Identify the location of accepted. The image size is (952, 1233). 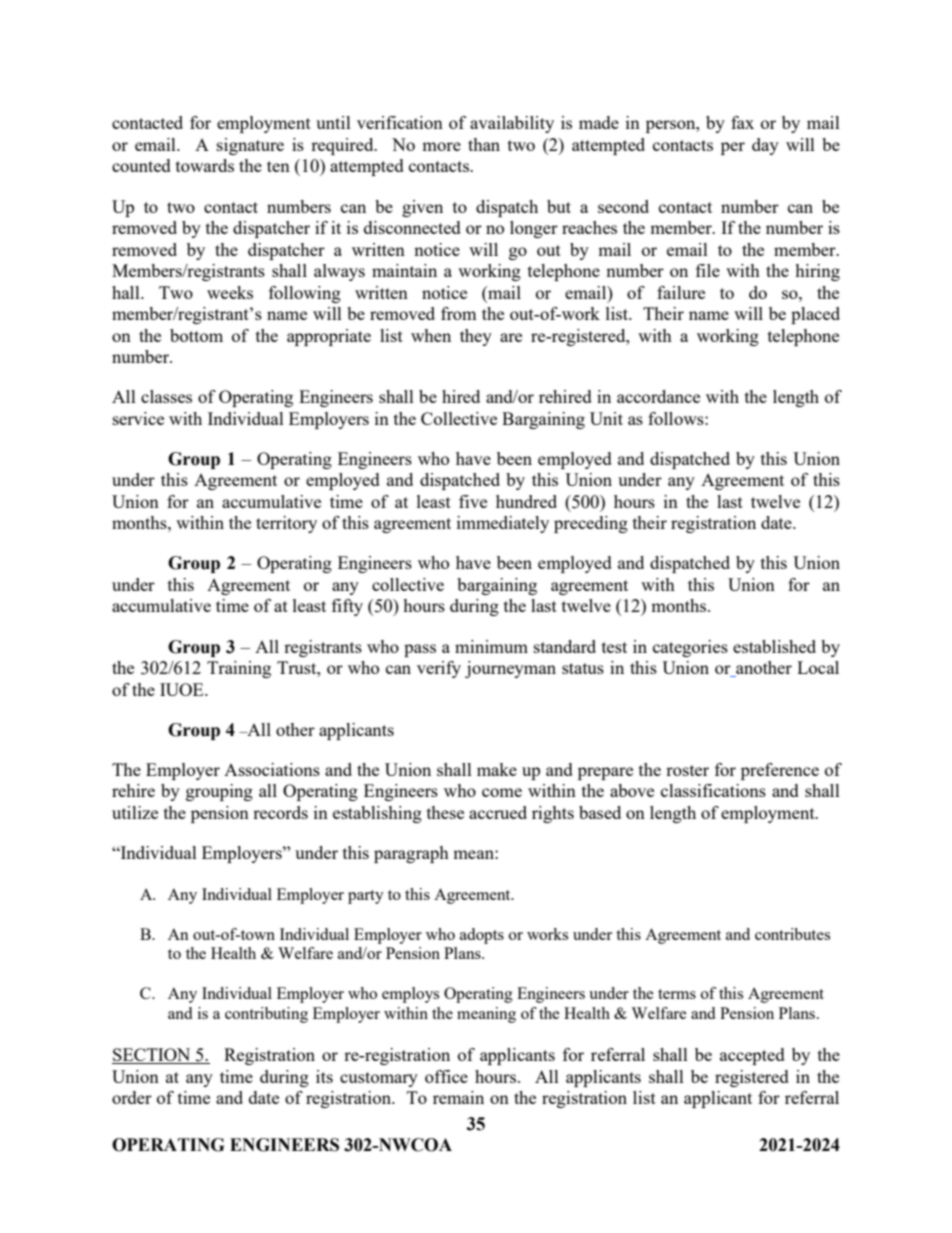
(752, 1056).
